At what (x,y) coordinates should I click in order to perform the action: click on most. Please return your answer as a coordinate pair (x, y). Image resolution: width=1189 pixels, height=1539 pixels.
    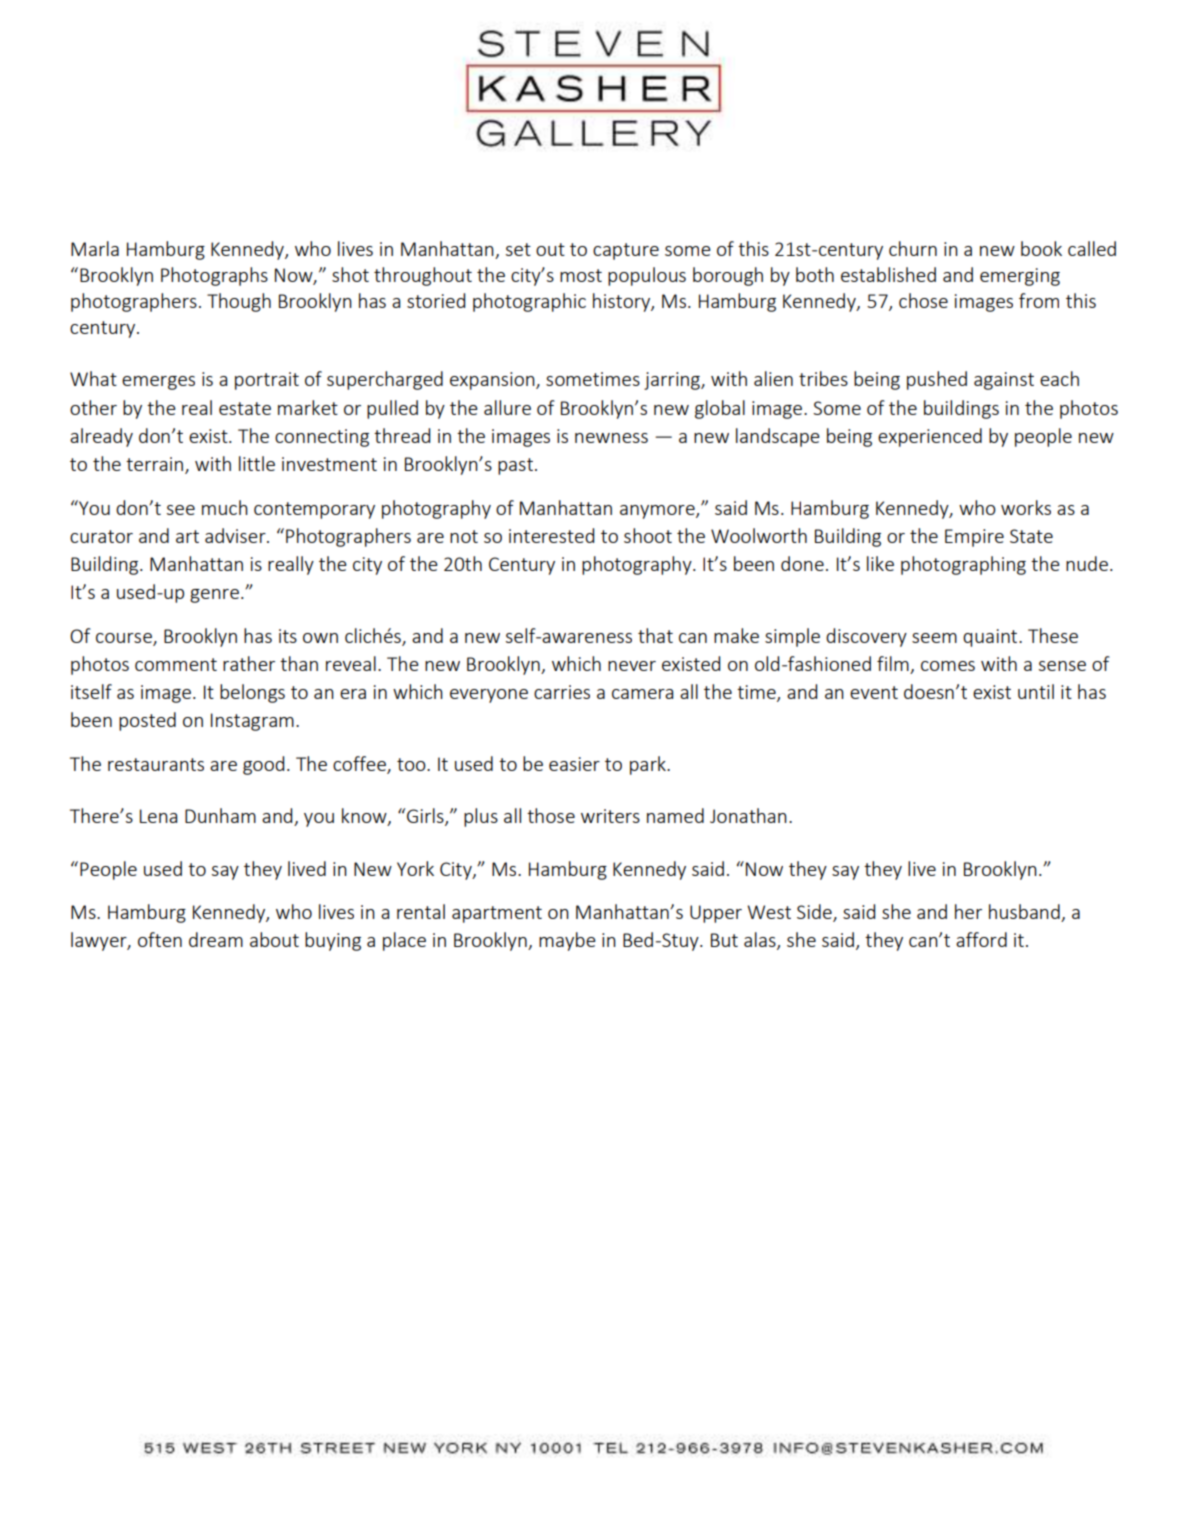
    Looking at the image, I should click on (581, 275).
